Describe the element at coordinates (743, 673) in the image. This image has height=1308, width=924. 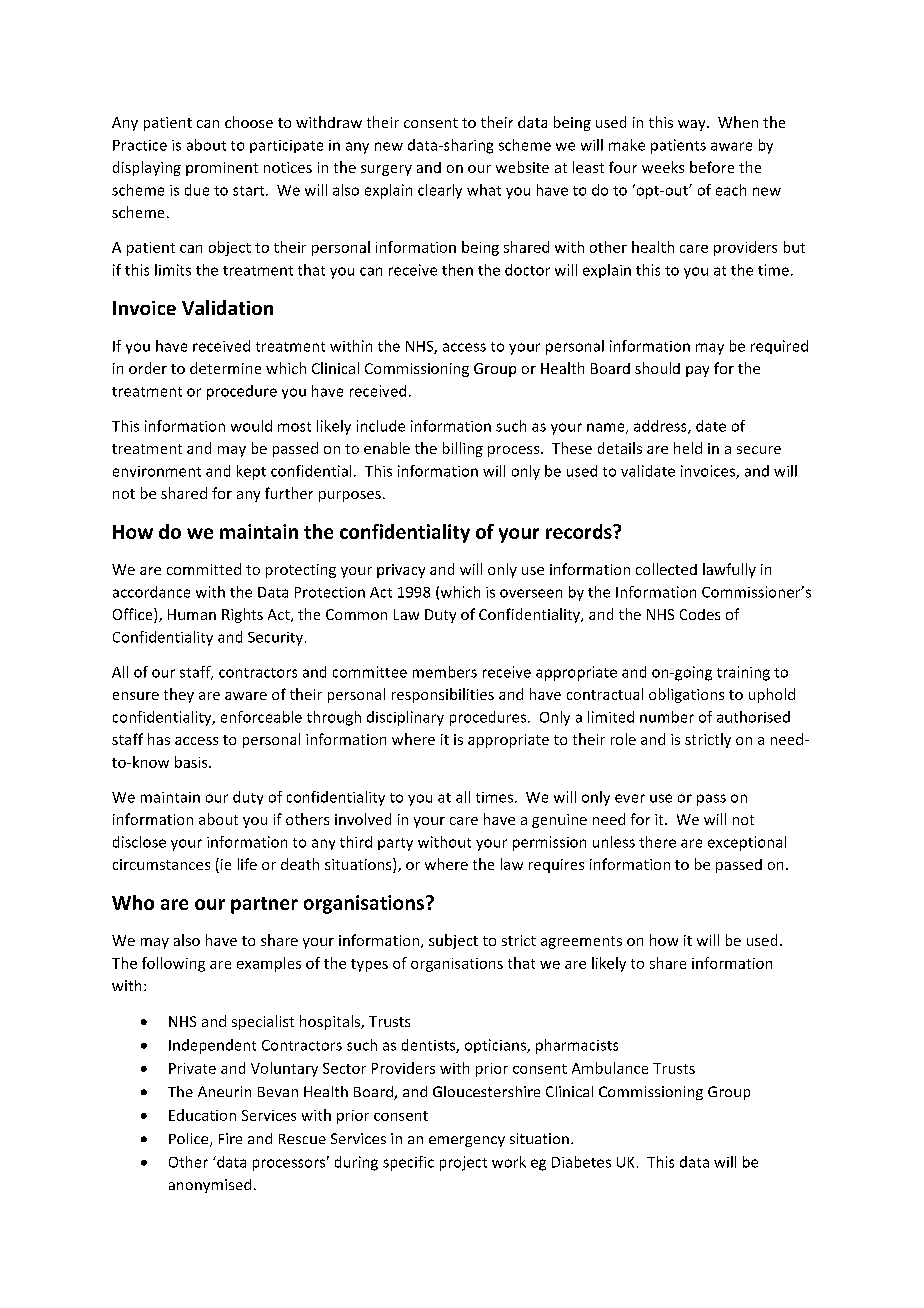
I see `training` at that location.
